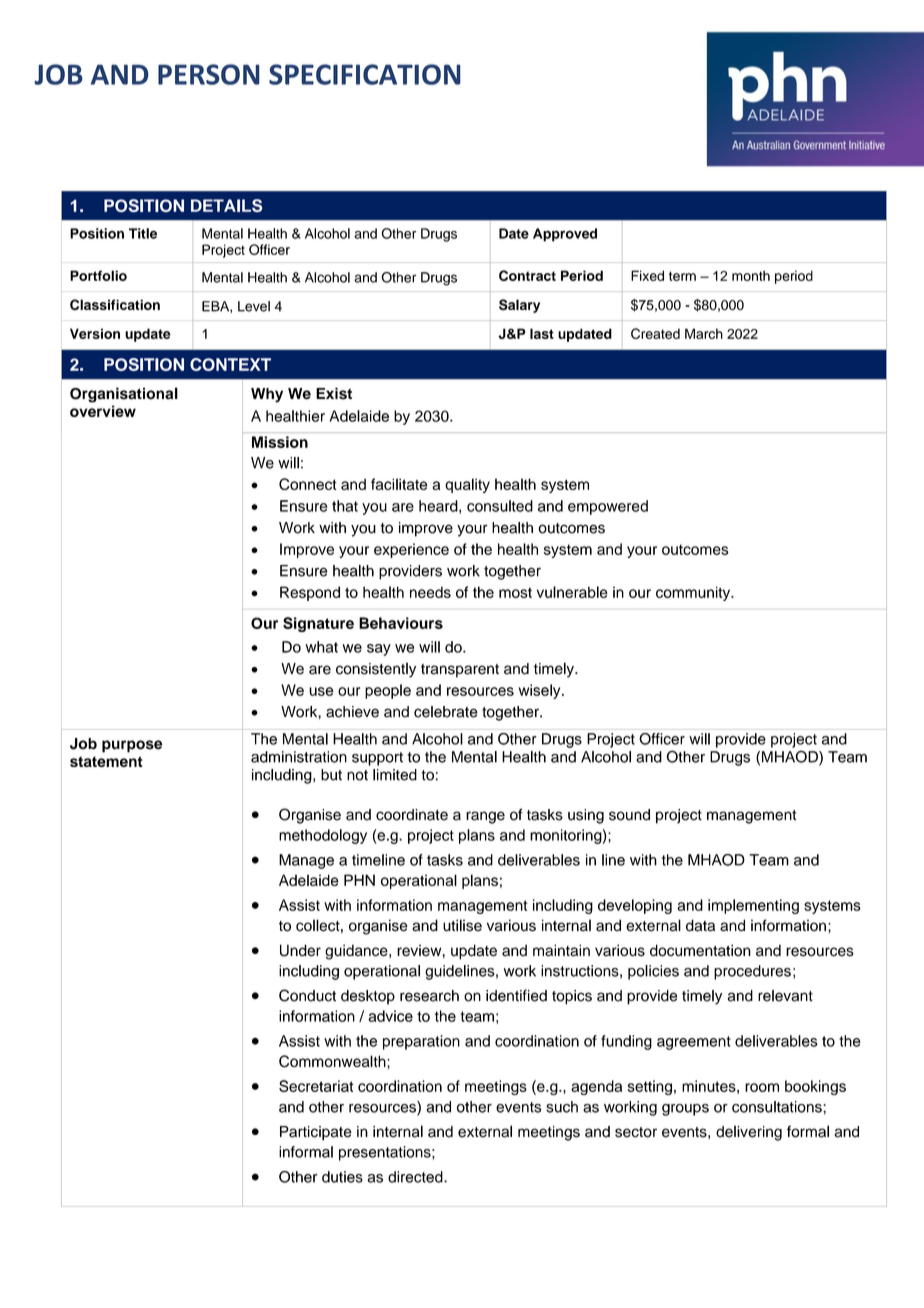 Image resolution: width=924 pixels, height=1308 pixels. Describe the element at coordinates (209, 74) in the image. I see `PERSON` at that location.
